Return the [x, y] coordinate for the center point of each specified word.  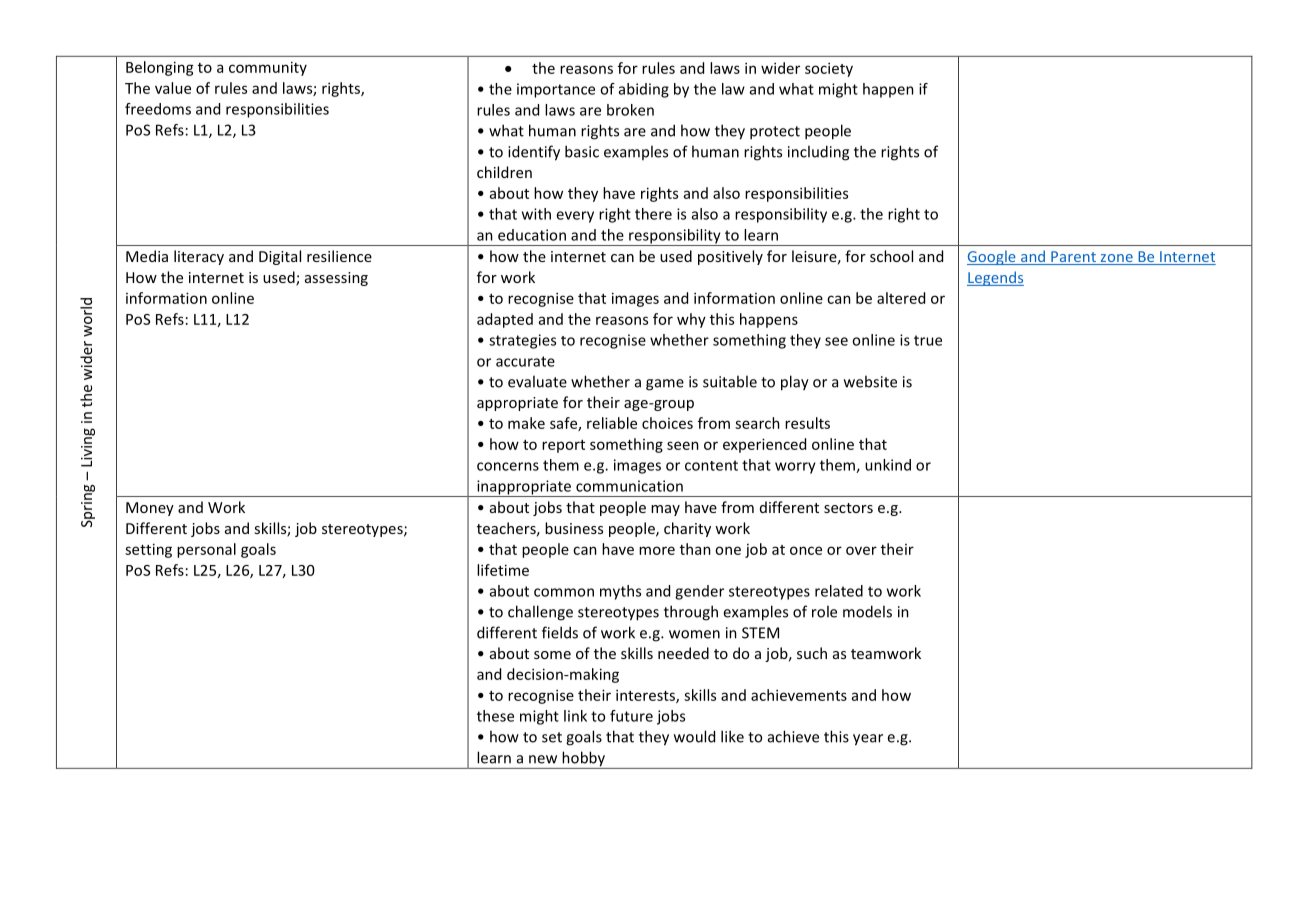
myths [620, 592]
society [829, 69]
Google [992, 257]
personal [206, 550]
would [694, 736]
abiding [644, 90]
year [868, 740]
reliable [612, 423]
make [526, 423]
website [870, 381]
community [268, 68]
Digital [280, 257]
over [861, 550]
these [495, 716]
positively [730, 257]
